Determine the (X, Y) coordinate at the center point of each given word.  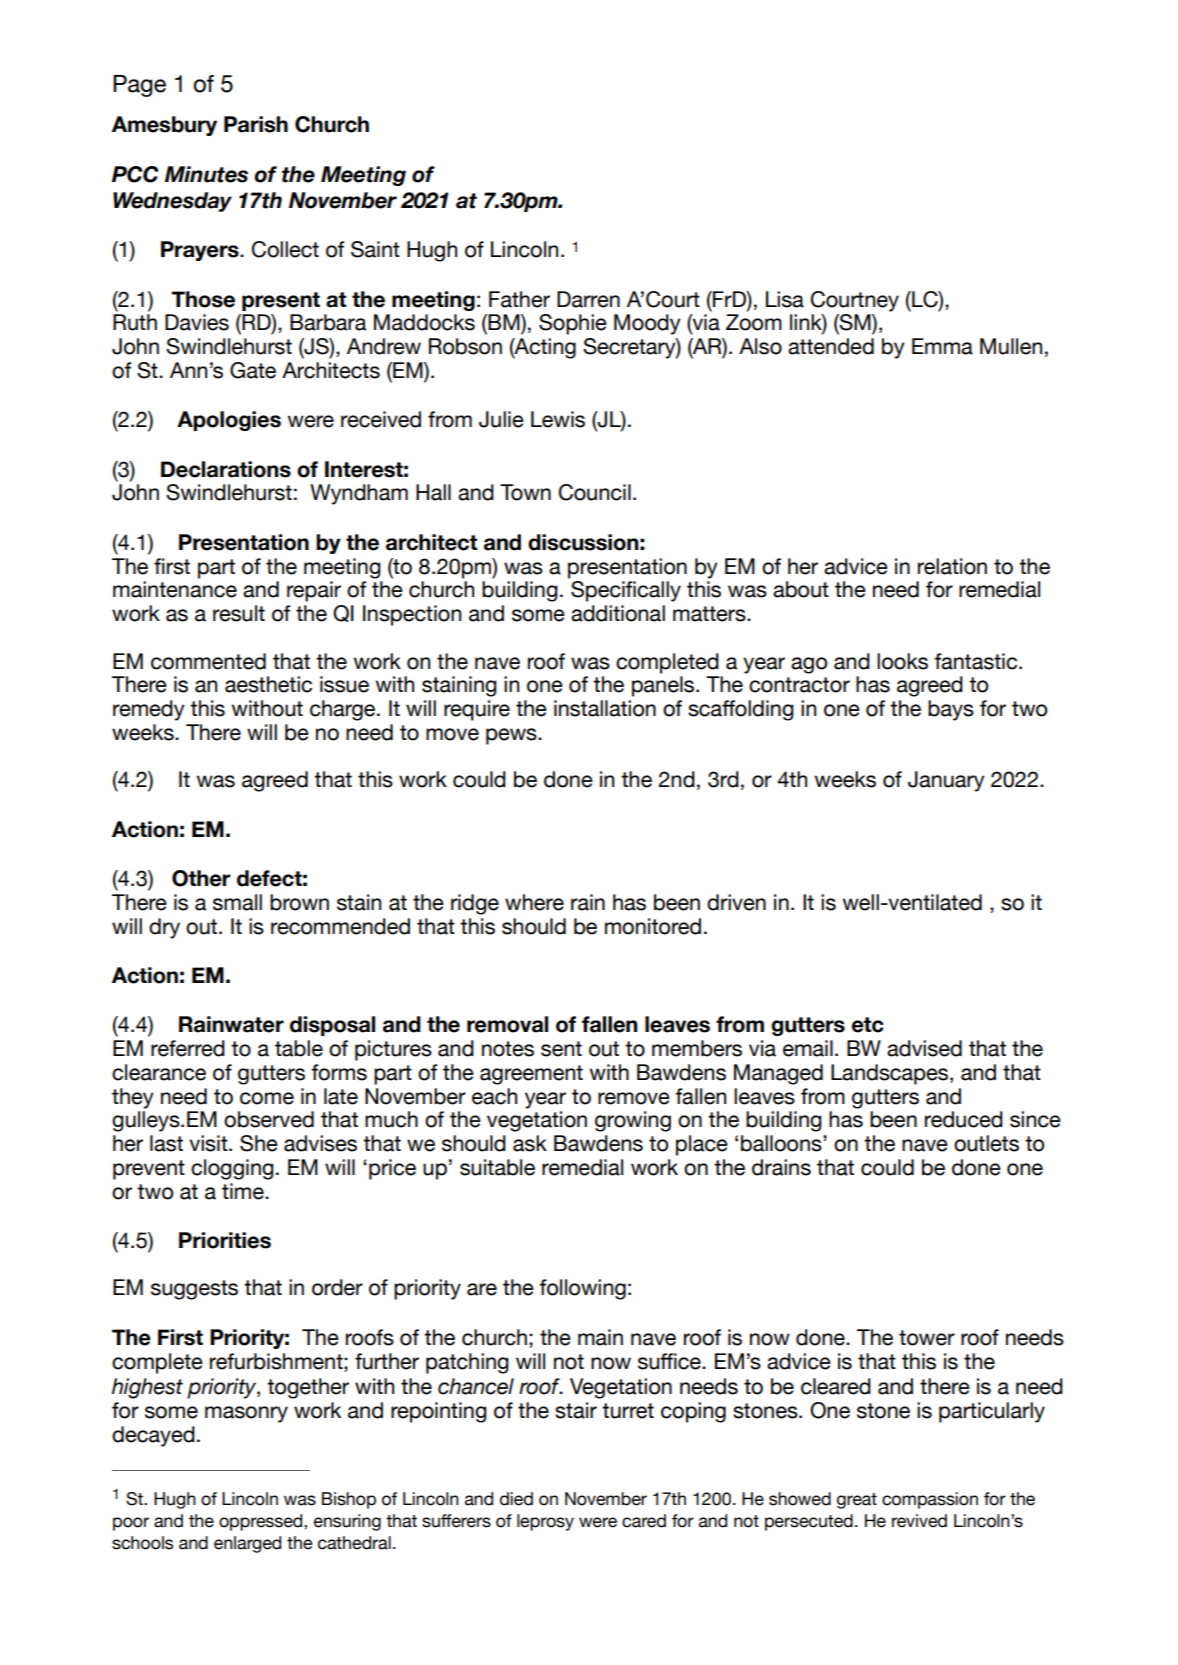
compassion (930, 1500)
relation (952, 566)
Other (201, 878)
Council (595, 492)
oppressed (262, 1522)
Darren (588, 299)
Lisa (785, 299)
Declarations (226, 469)
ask (530, 1143)
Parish (256, 124)
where (534, 902)
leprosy (545, 1522)
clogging (232, 1169)
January (946, 781)
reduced (964, 1119)
